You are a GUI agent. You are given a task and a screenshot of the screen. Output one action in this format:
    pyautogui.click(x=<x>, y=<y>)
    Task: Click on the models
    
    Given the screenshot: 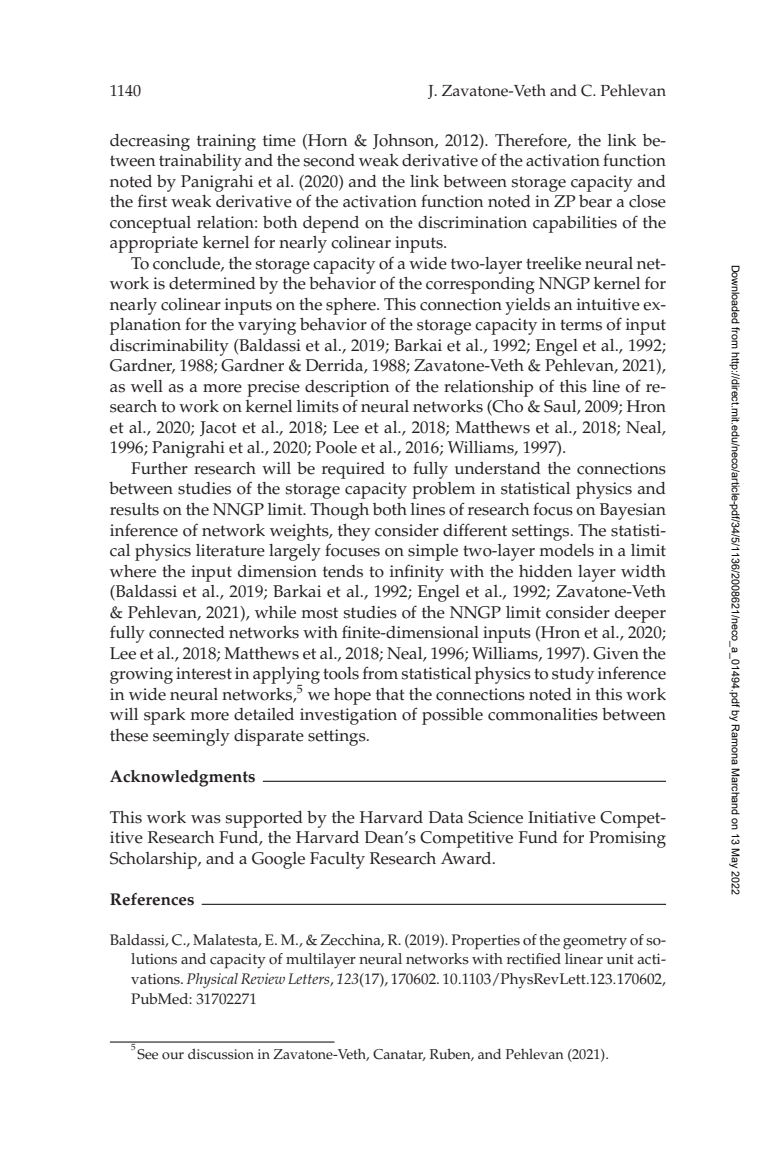 What is the action you would take?
    pyautogui.click(x=566, y=550)
